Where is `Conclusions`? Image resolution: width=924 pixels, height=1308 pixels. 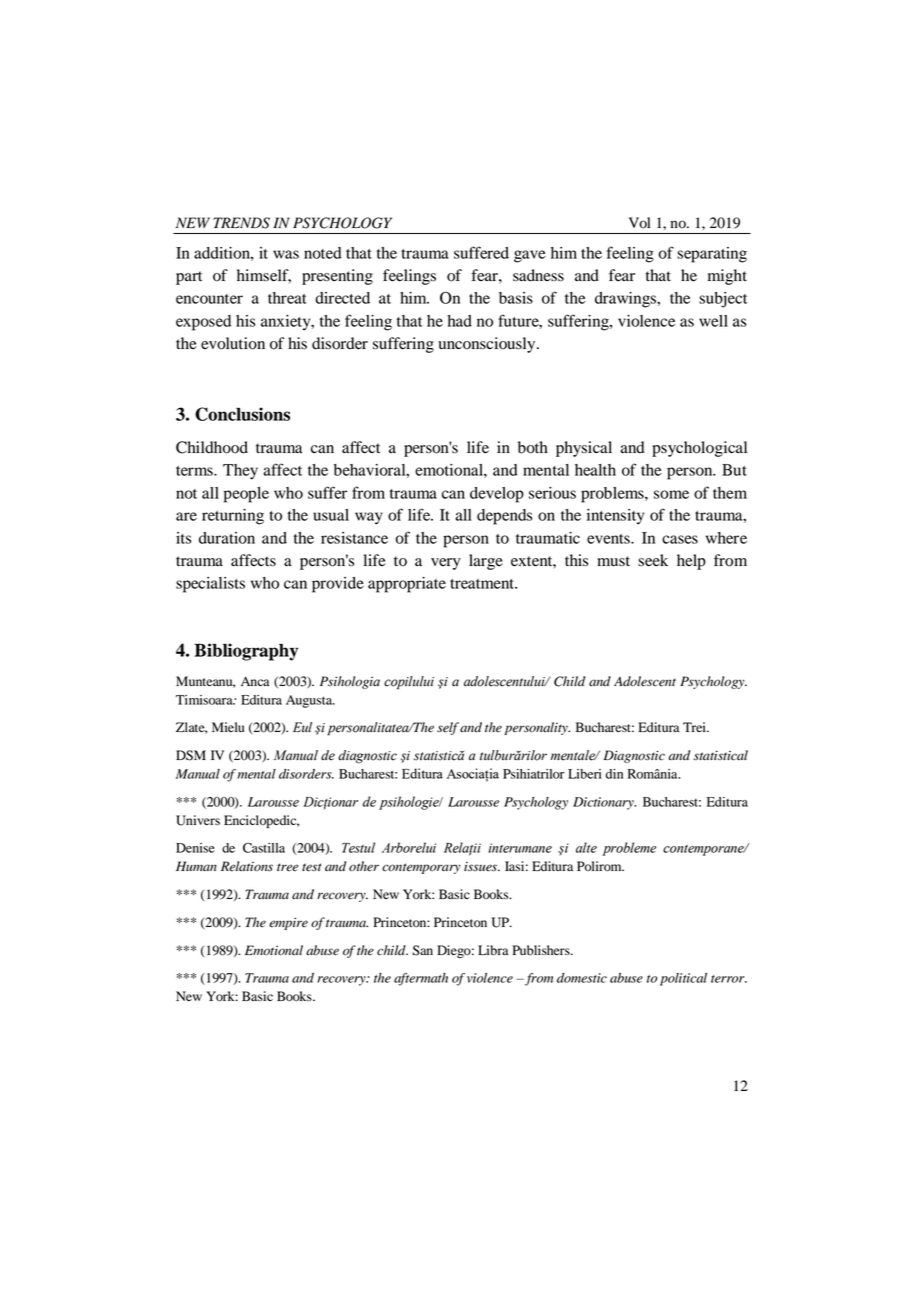 Conclusions is located at coordinates (242, 414).
